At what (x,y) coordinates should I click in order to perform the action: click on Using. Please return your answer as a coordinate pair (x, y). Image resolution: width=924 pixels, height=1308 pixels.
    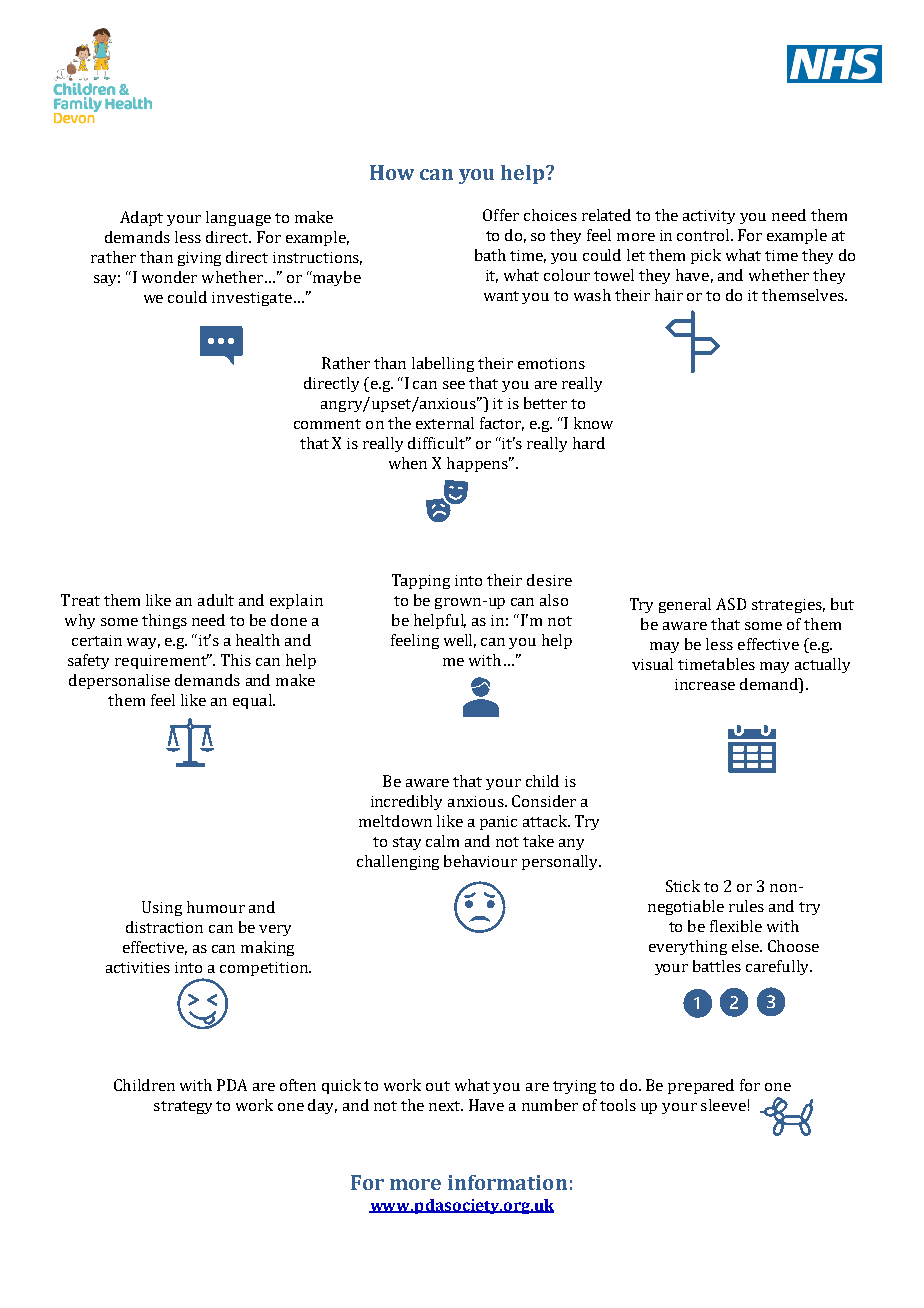
    Looking at the image, I should click on (162, 908).
